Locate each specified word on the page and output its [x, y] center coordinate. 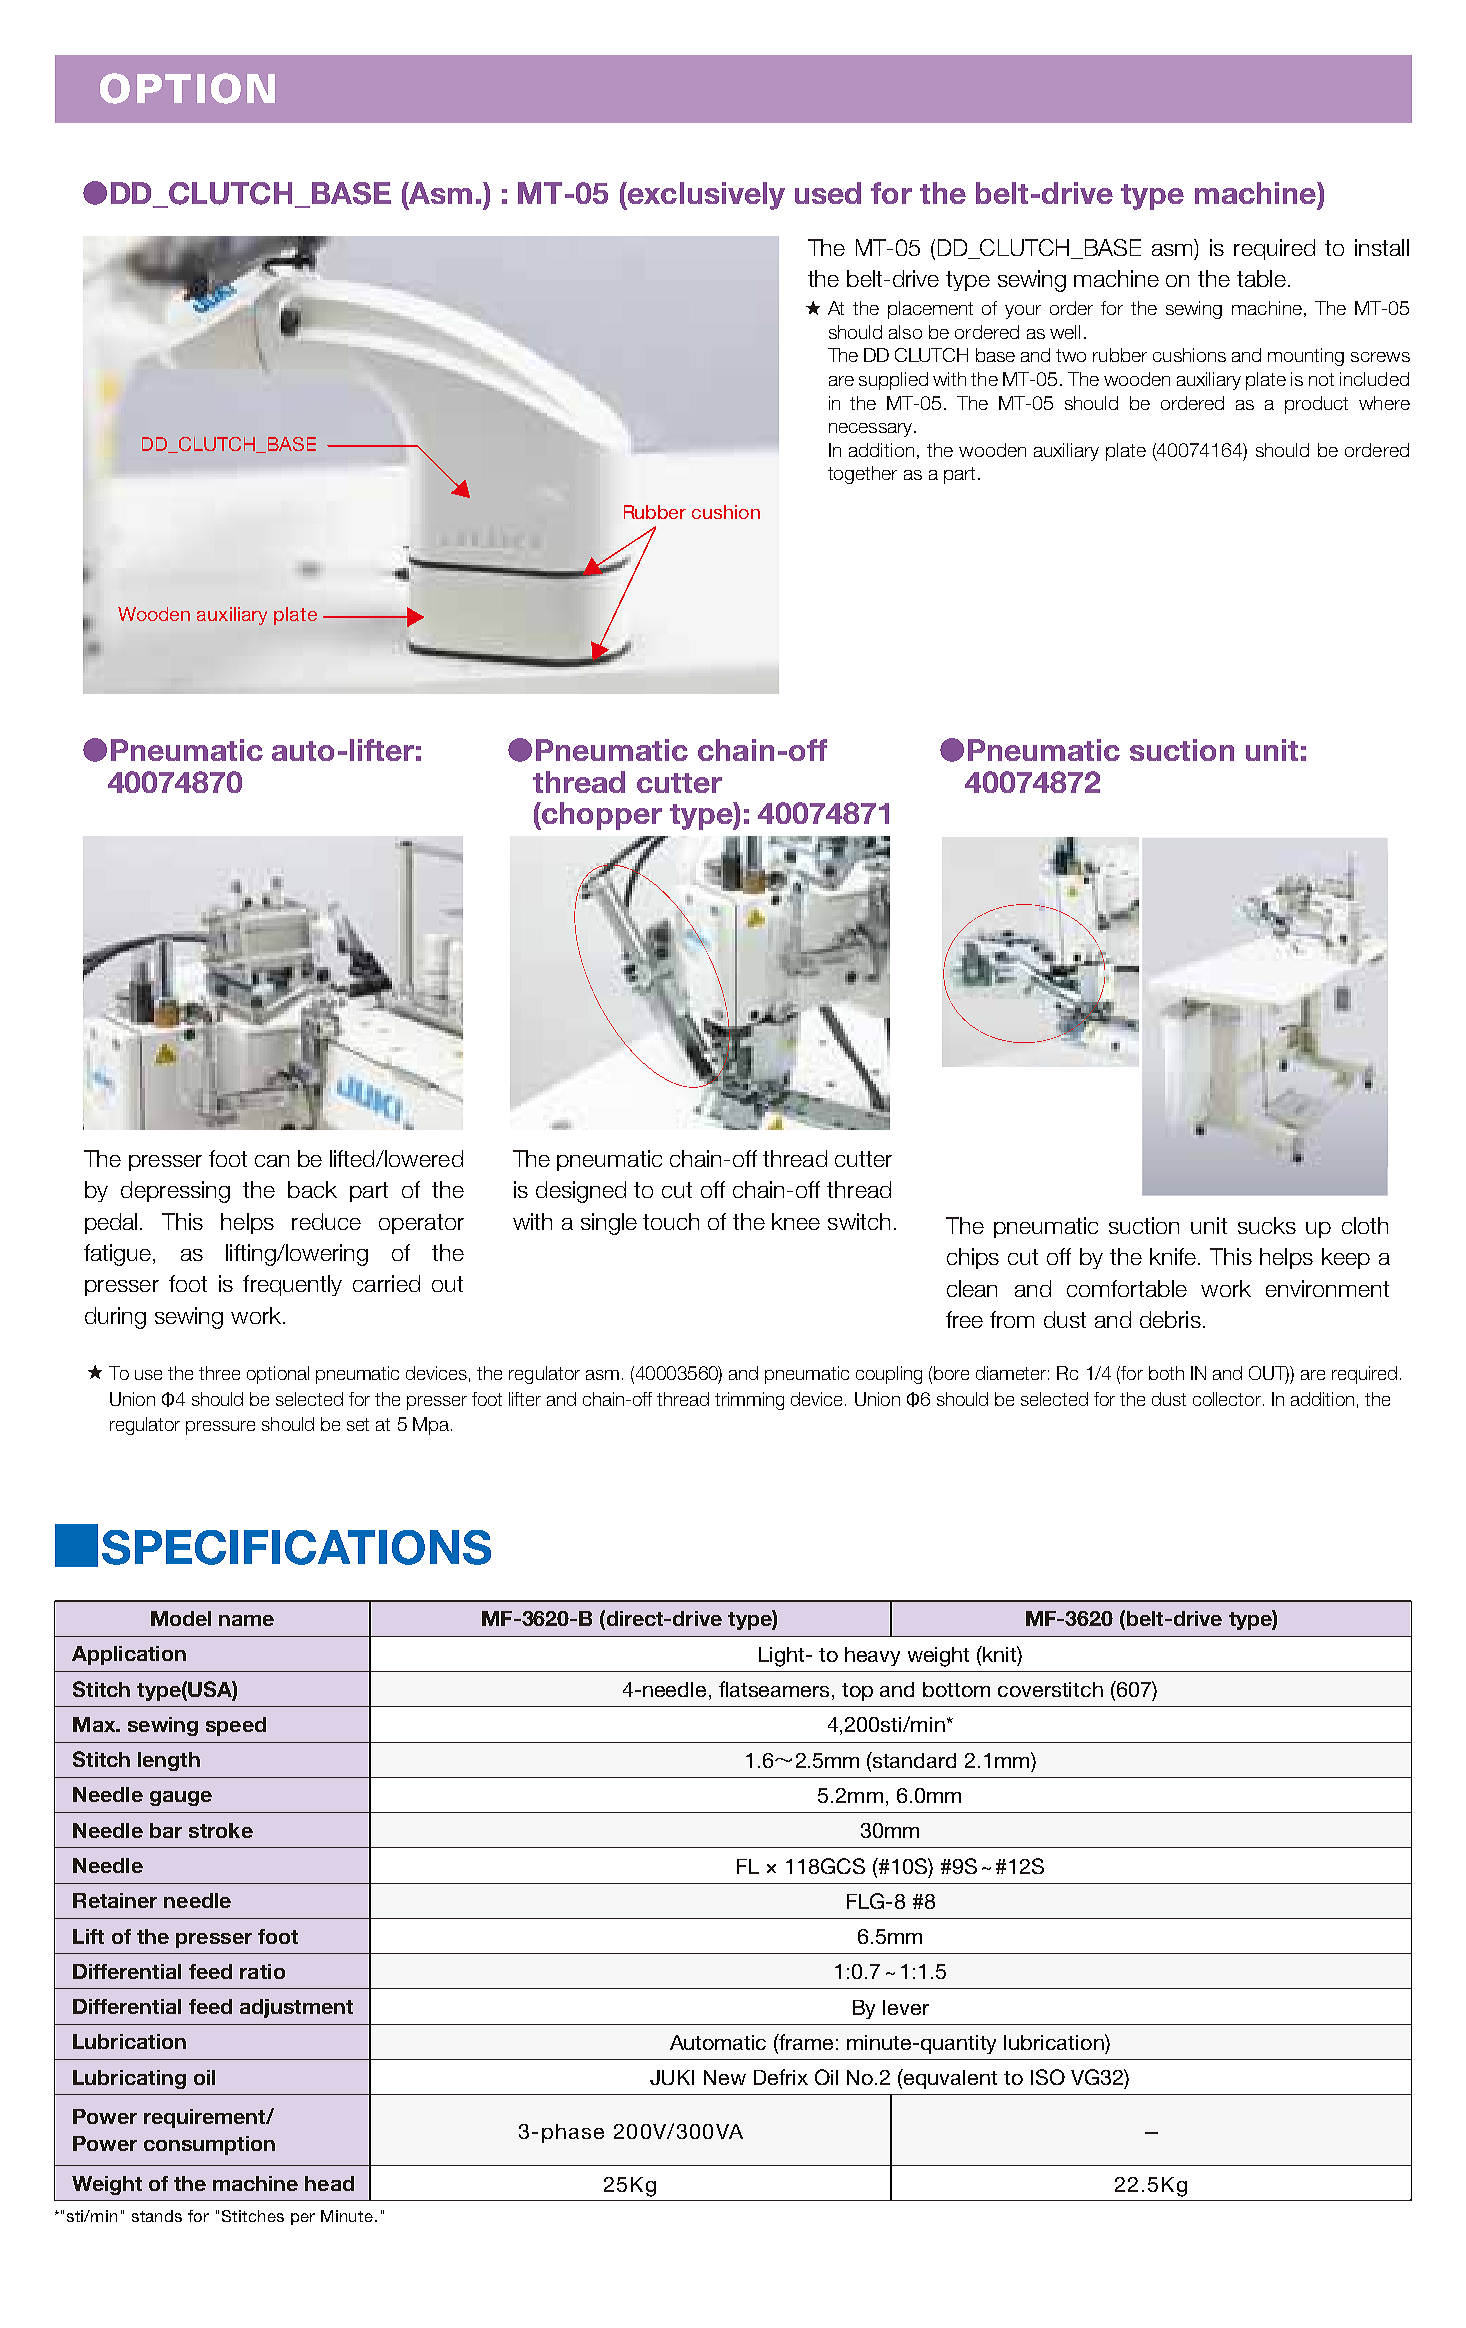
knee [796, 1221]
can [272, 1161]
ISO [1048, 2077]
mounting [1306, 357]
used [828, 193]
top [857, 1692]
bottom [956, 1689]
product [1316, 405]
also [905, 332]
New [725, 2077]
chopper [602, 816]
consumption [209, 2145]
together [862, 475]
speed [236, 1726]
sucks [1267, 1225]
